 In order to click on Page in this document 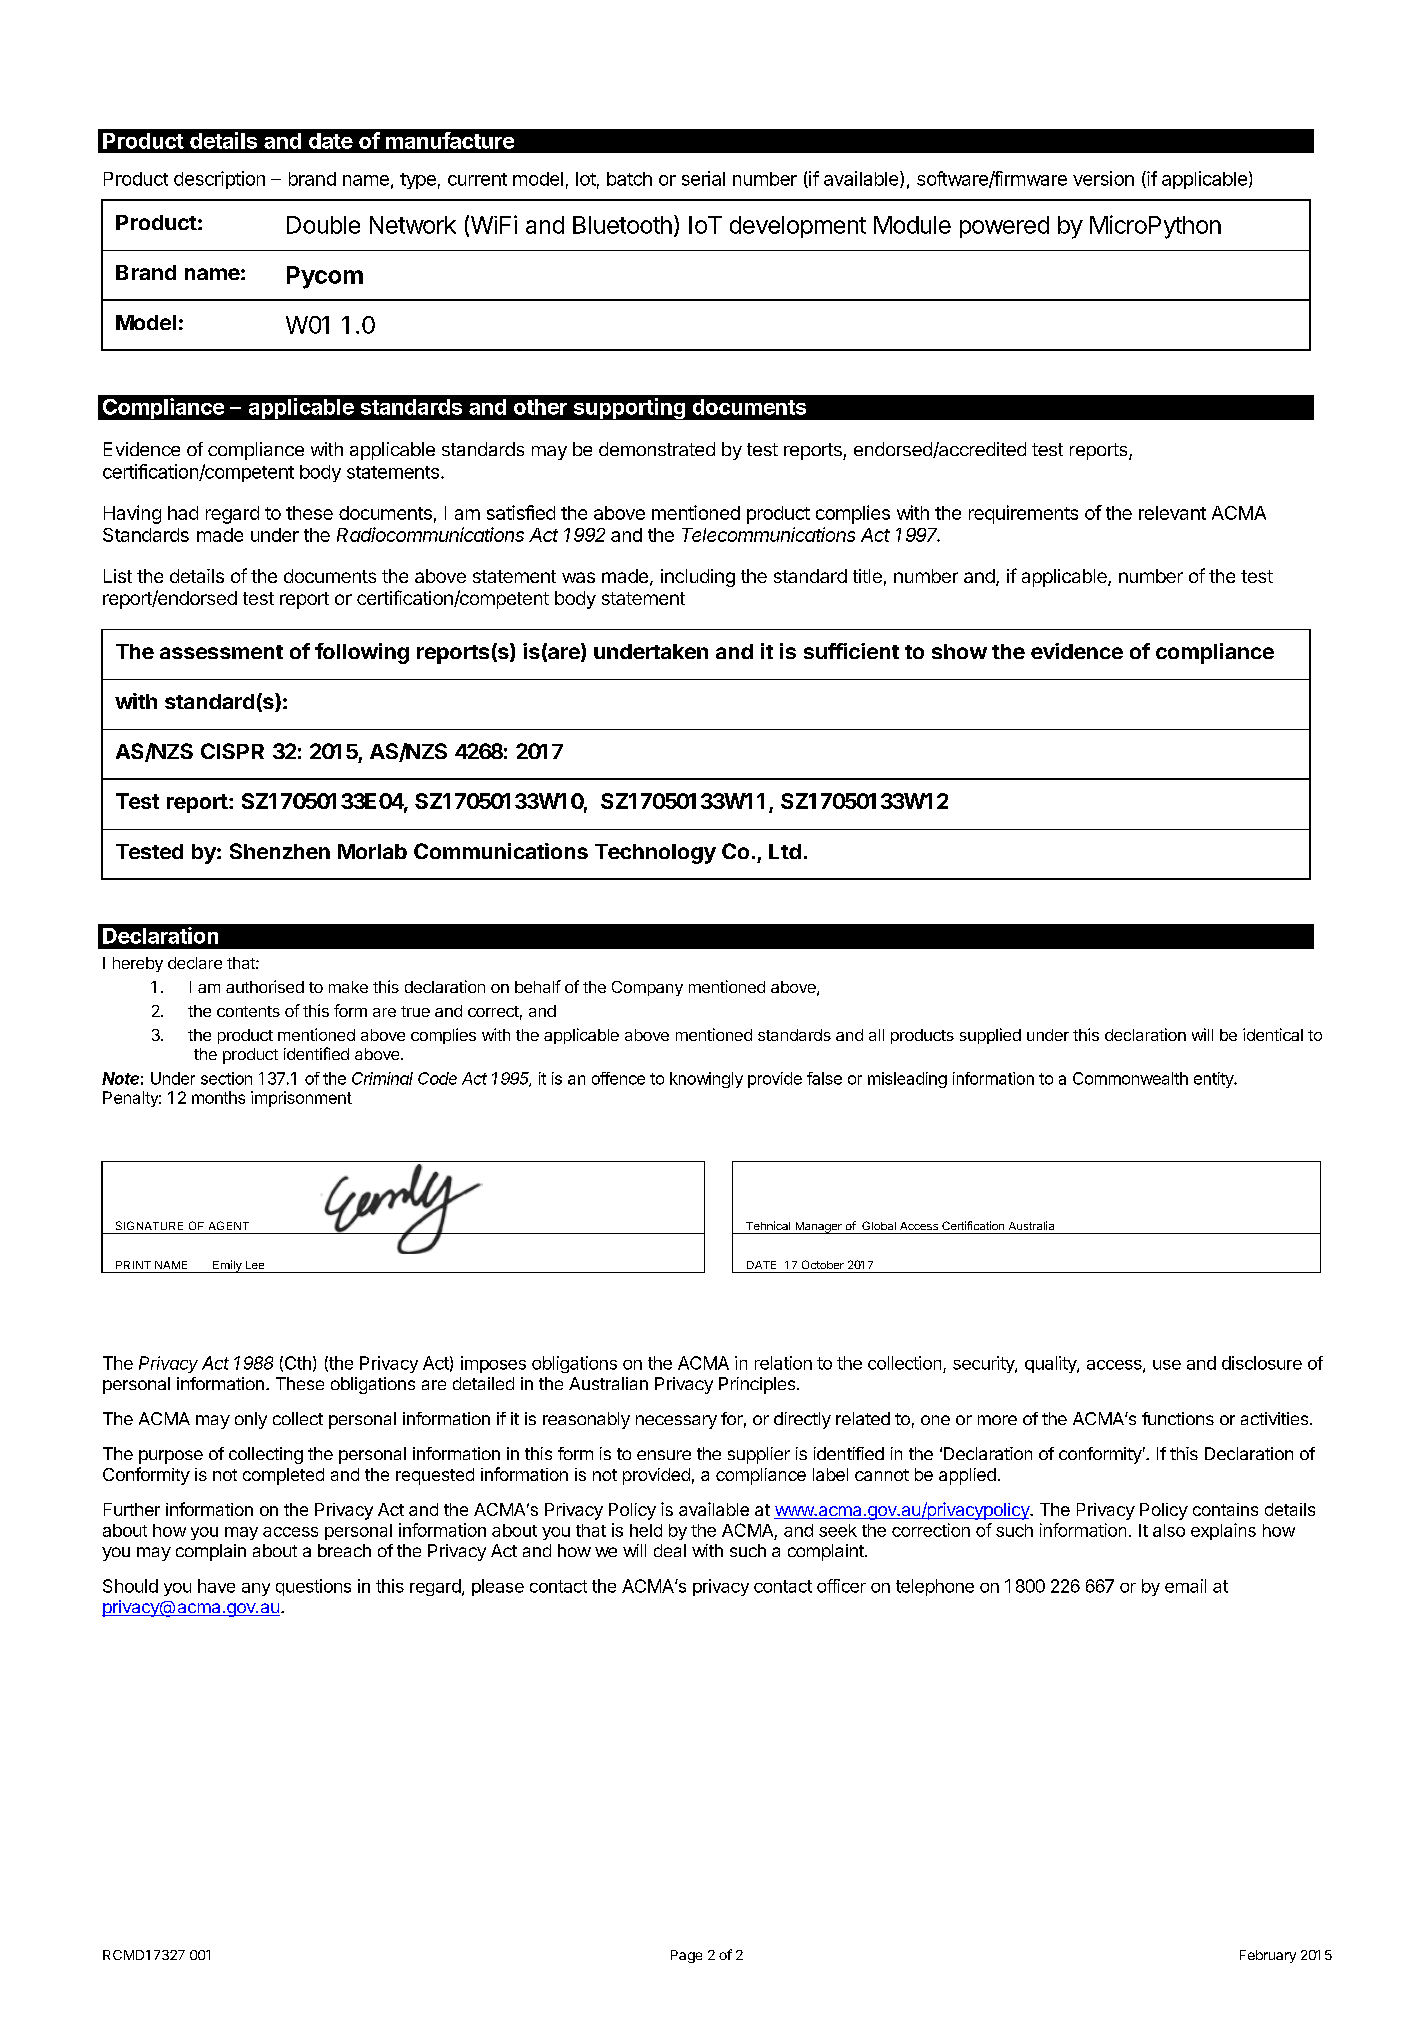, I will do `click(686, 1956)`.
